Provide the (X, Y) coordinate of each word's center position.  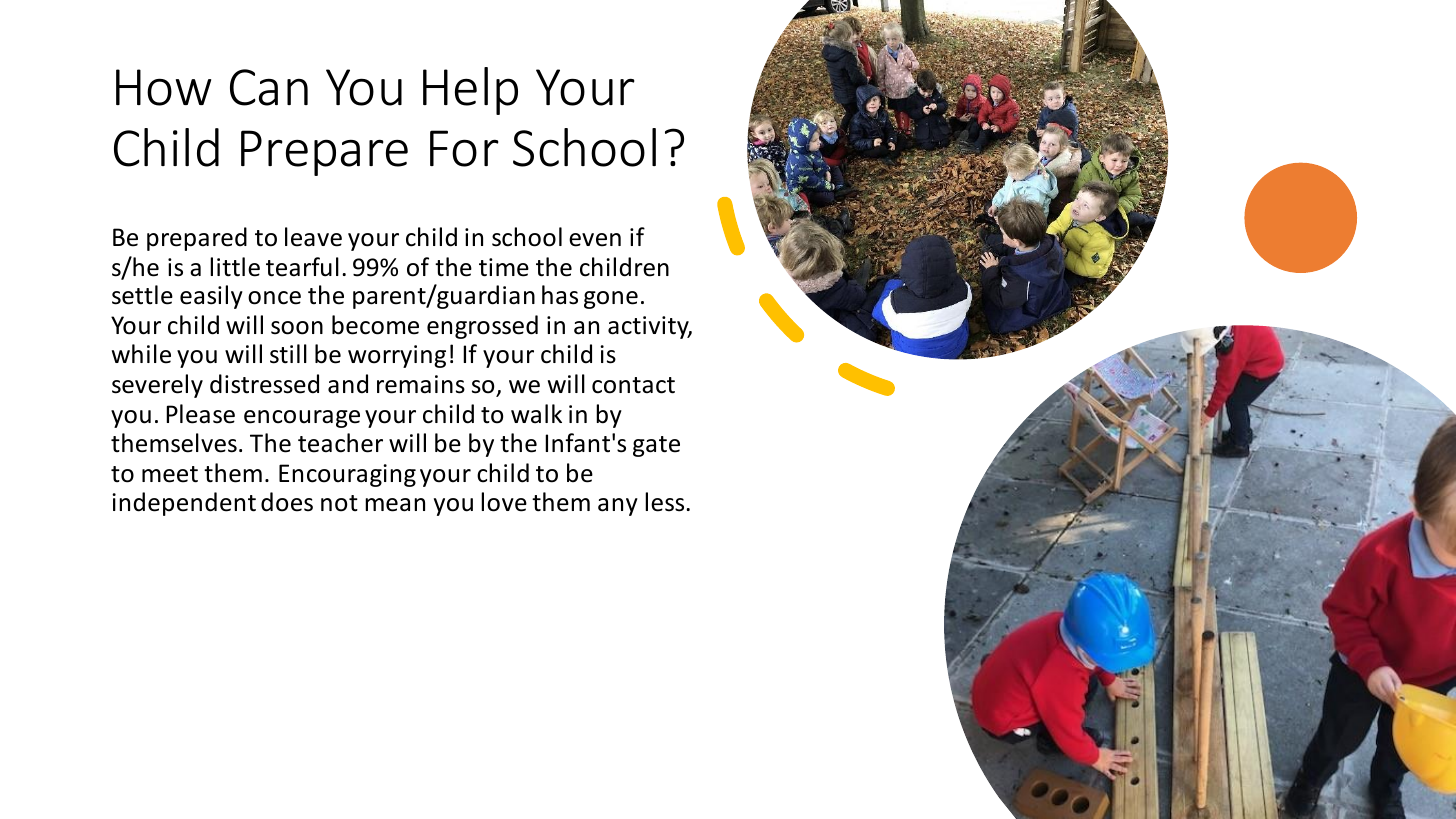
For (464, 148)
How (163, 87)
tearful (302, 267)
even (595, 240)
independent (184, 504)
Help (470, 91)
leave (313, 237)
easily (211, 297)
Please (200, 414)
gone (611, 300)
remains (421, 384)
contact (633, 385)
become (375, 325)
